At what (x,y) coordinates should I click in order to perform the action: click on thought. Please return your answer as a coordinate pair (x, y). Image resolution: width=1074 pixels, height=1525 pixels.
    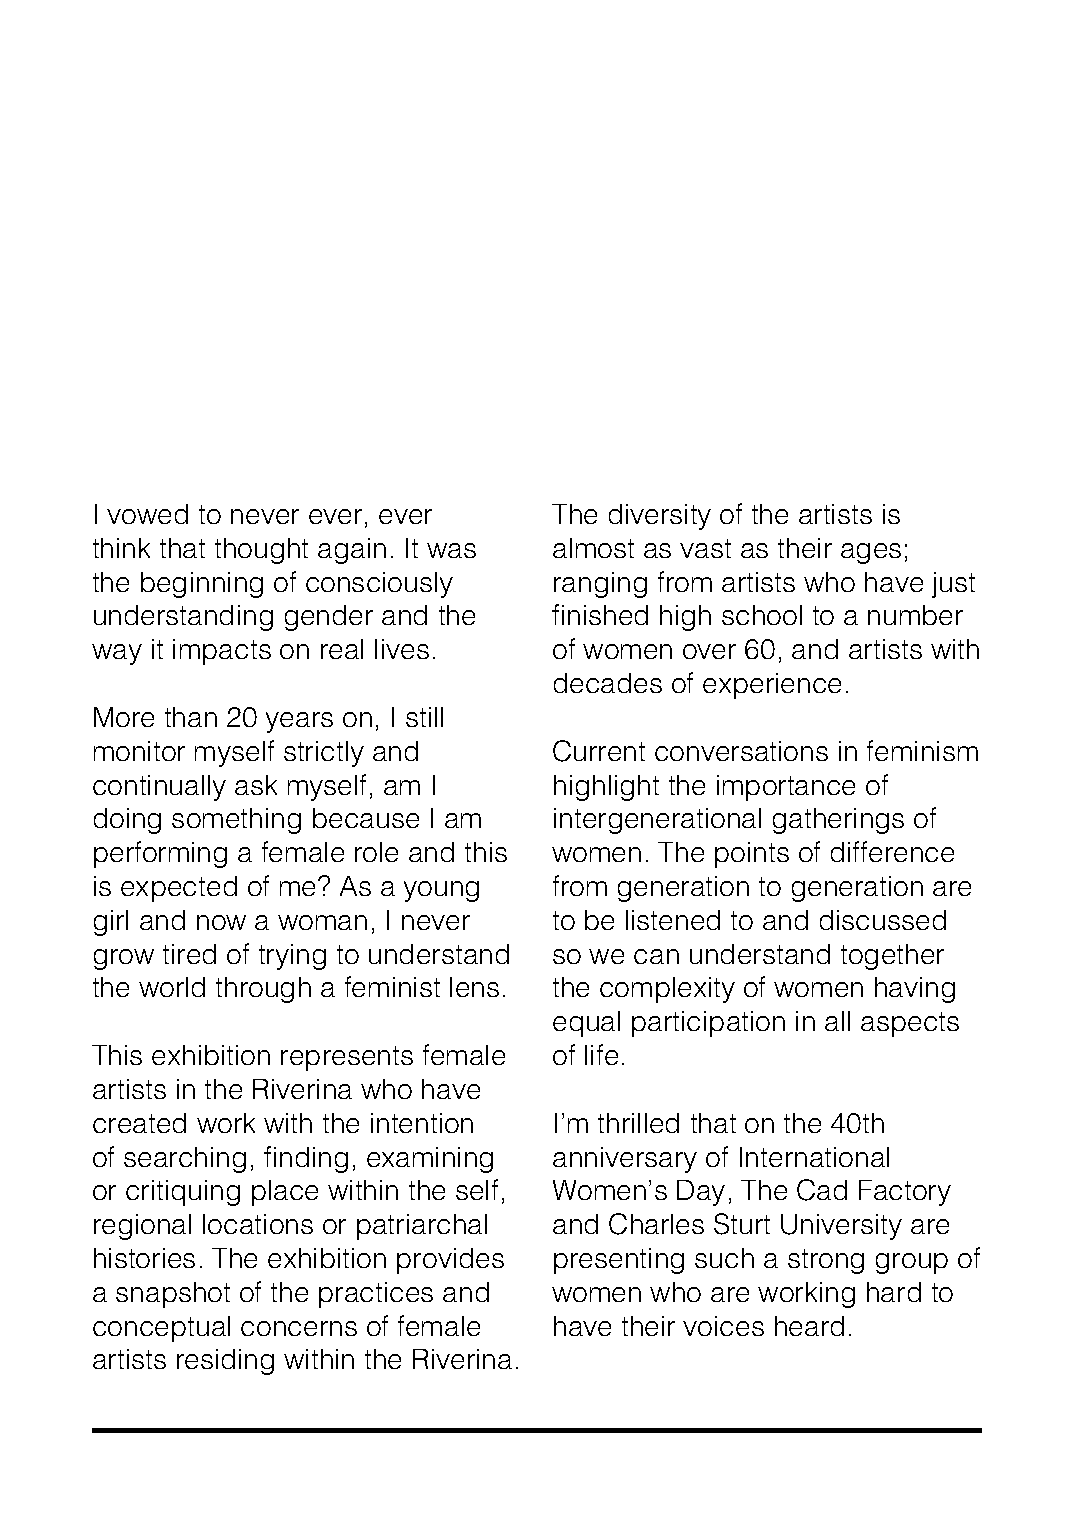
    Looking at the image, I should click on (261, 551).
